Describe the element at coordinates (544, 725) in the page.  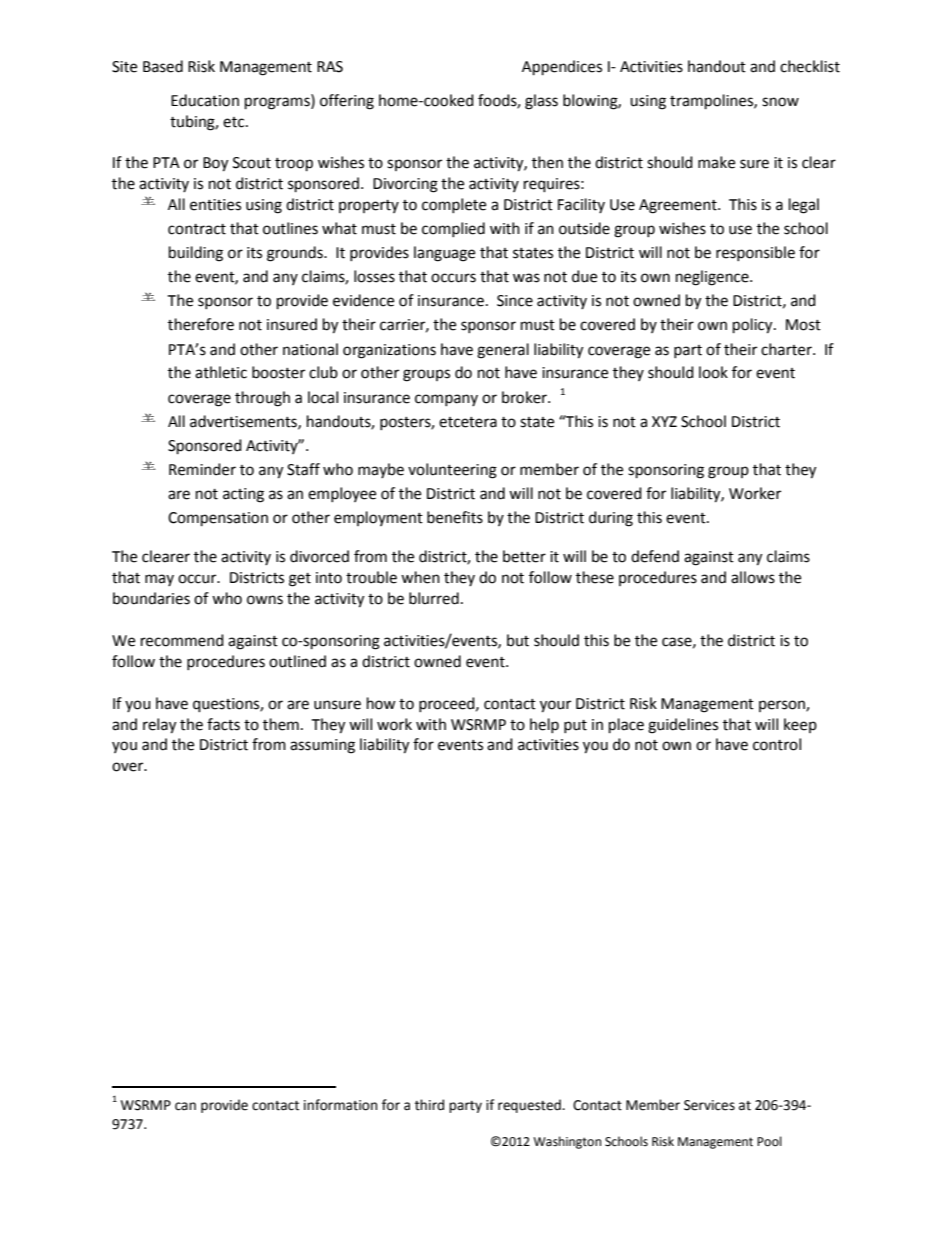
I see `help` at that location.
